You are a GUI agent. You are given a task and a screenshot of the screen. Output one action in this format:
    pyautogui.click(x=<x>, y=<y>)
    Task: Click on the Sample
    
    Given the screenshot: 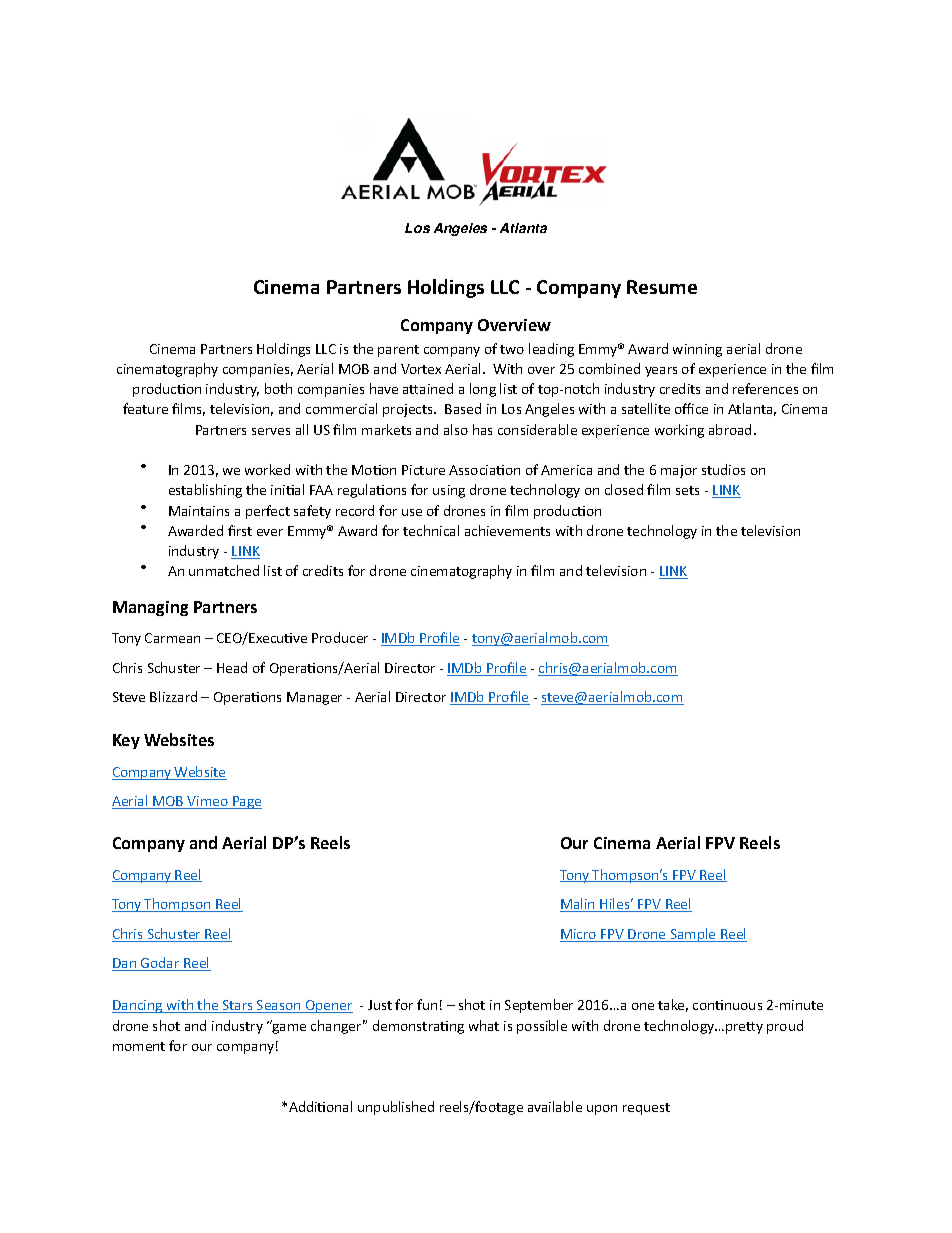 What is the action you would take?
    pyautogui.click(x=693, y=935)
